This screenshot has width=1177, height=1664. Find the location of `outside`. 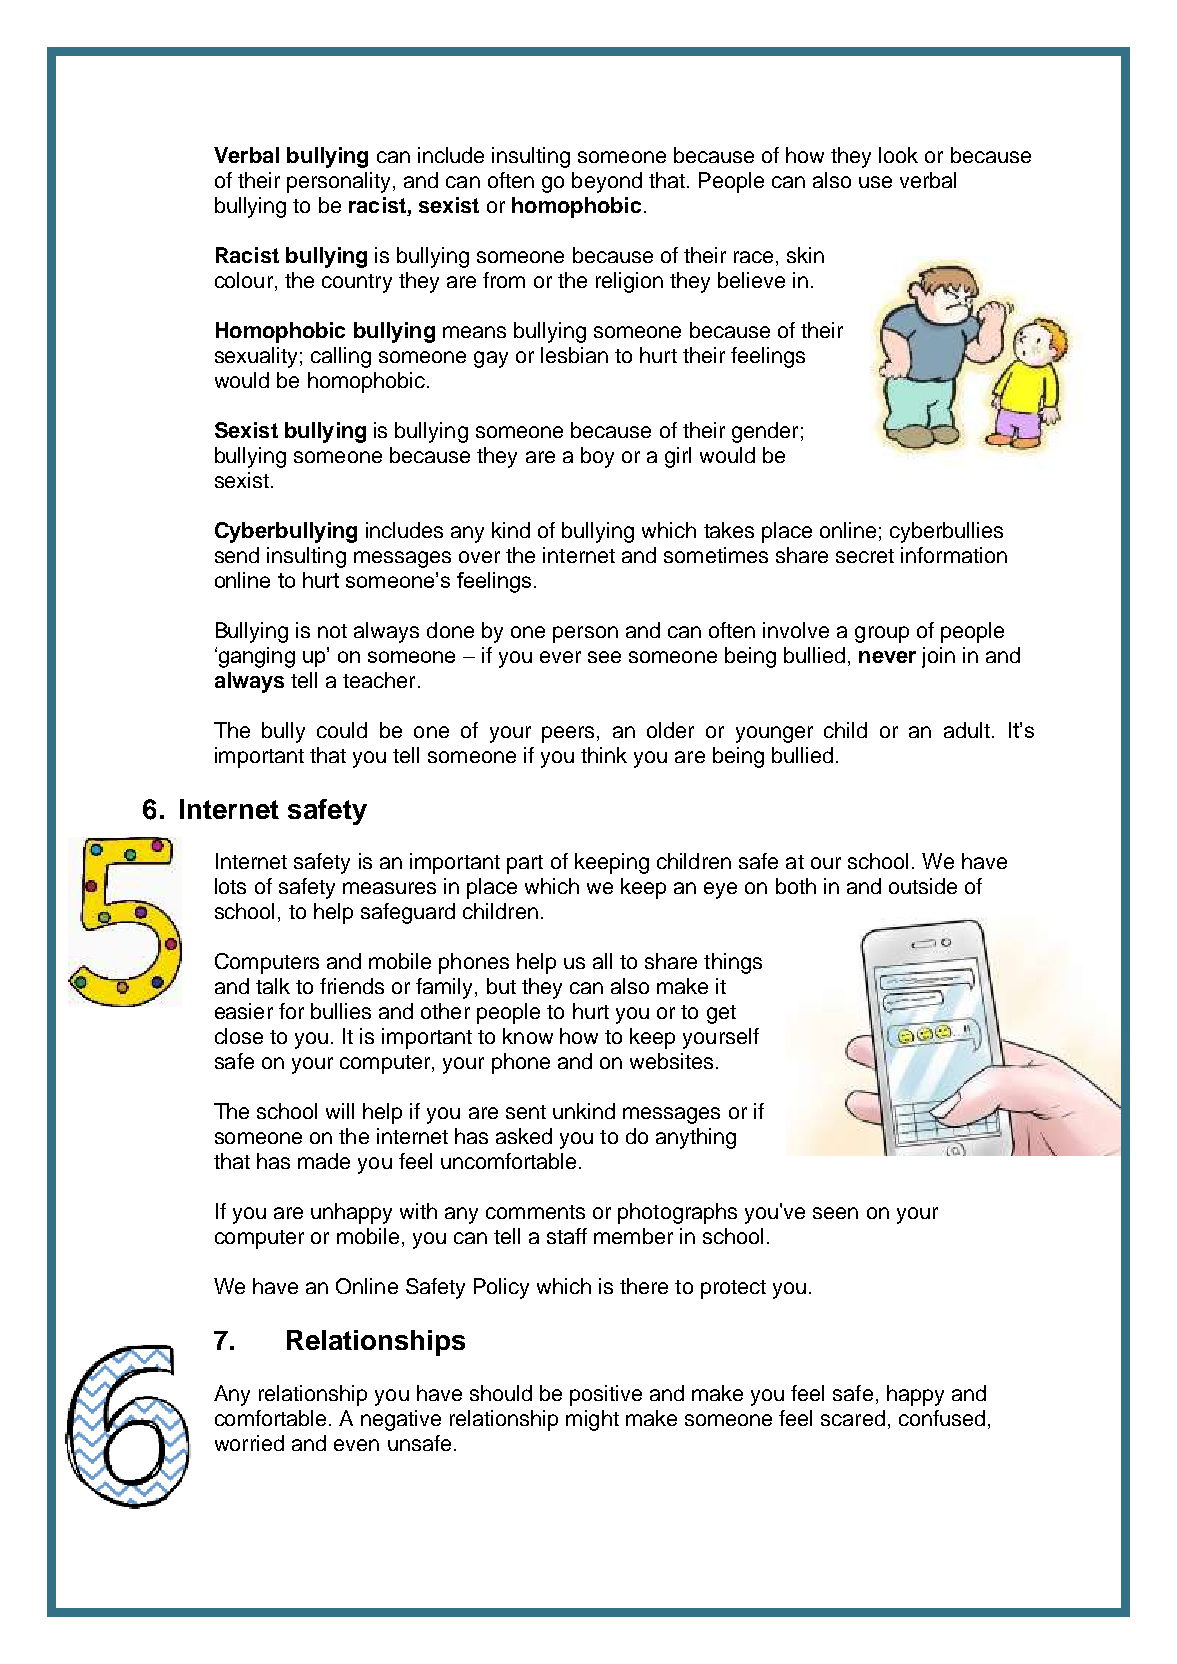

outside is located at coordinates (923, 886).
